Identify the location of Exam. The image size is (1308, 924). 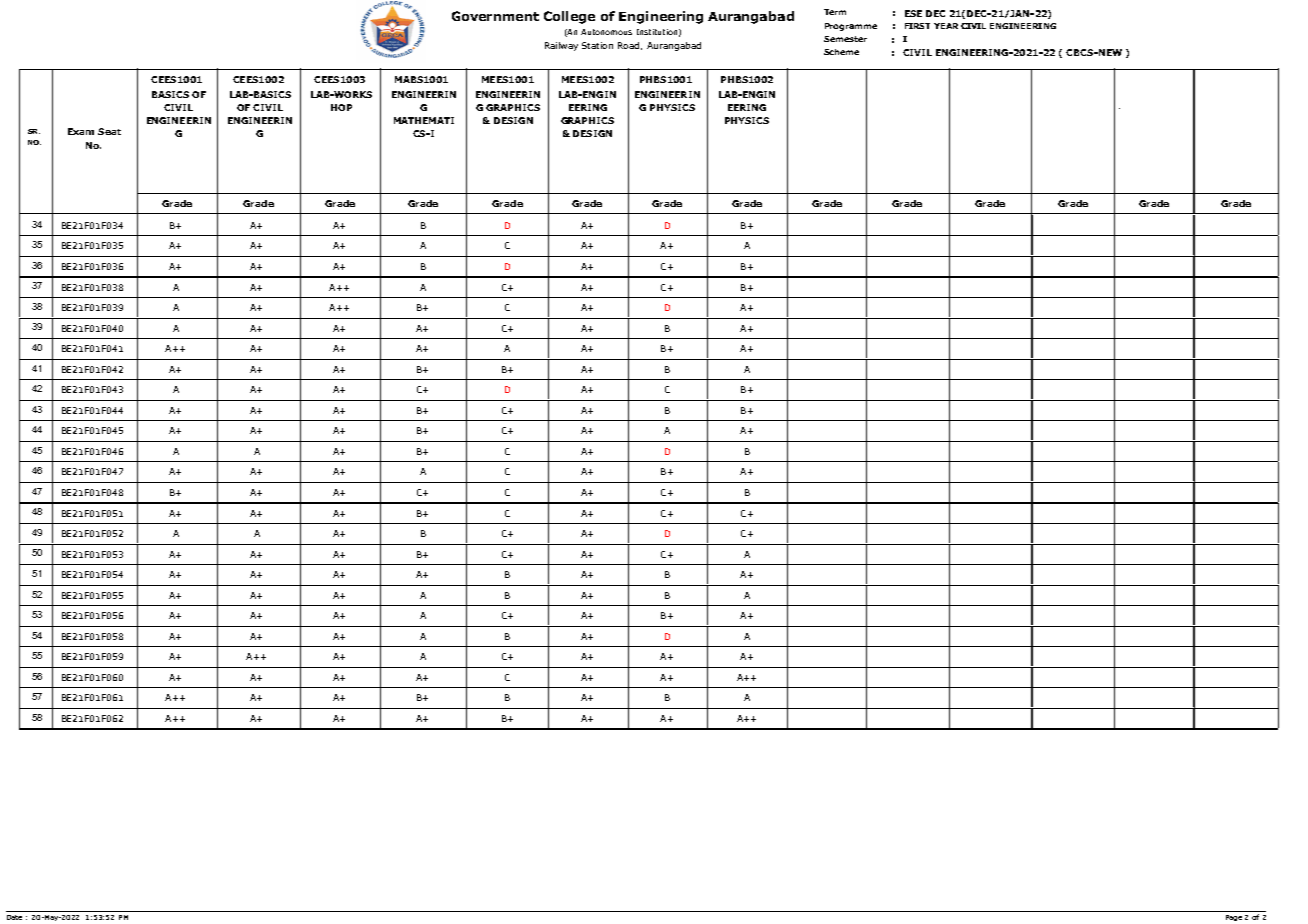
(81, 131).
